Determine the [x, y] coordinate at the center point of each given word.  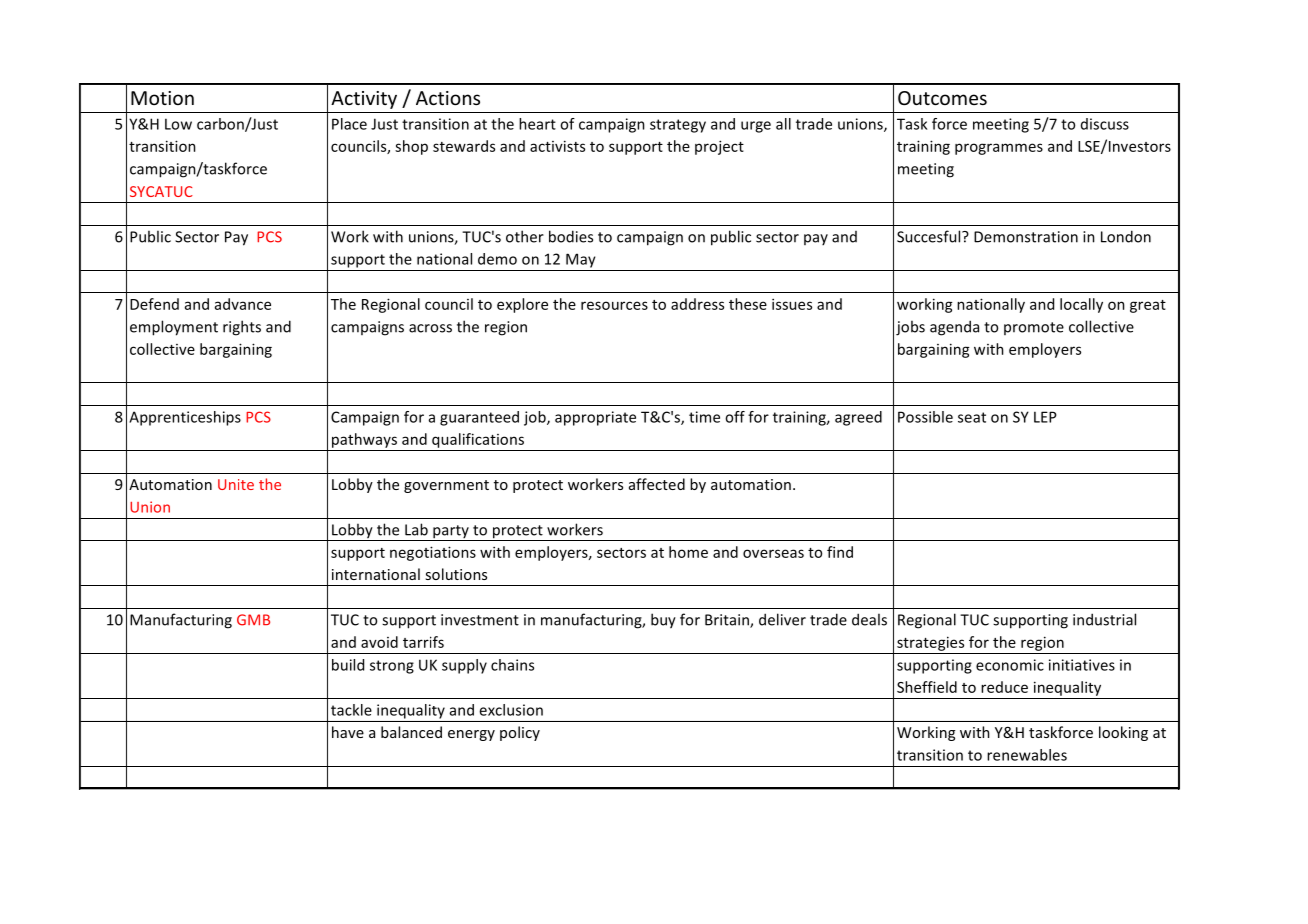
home [688, 552]
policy [520, 733]
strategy [678, 126]
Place [349, 124]
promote [1034, 328]
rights [242, 328]
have [348, 732]
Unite [236, 484]
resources [614, 305]
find [840, 552]
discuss [1105, 124]
